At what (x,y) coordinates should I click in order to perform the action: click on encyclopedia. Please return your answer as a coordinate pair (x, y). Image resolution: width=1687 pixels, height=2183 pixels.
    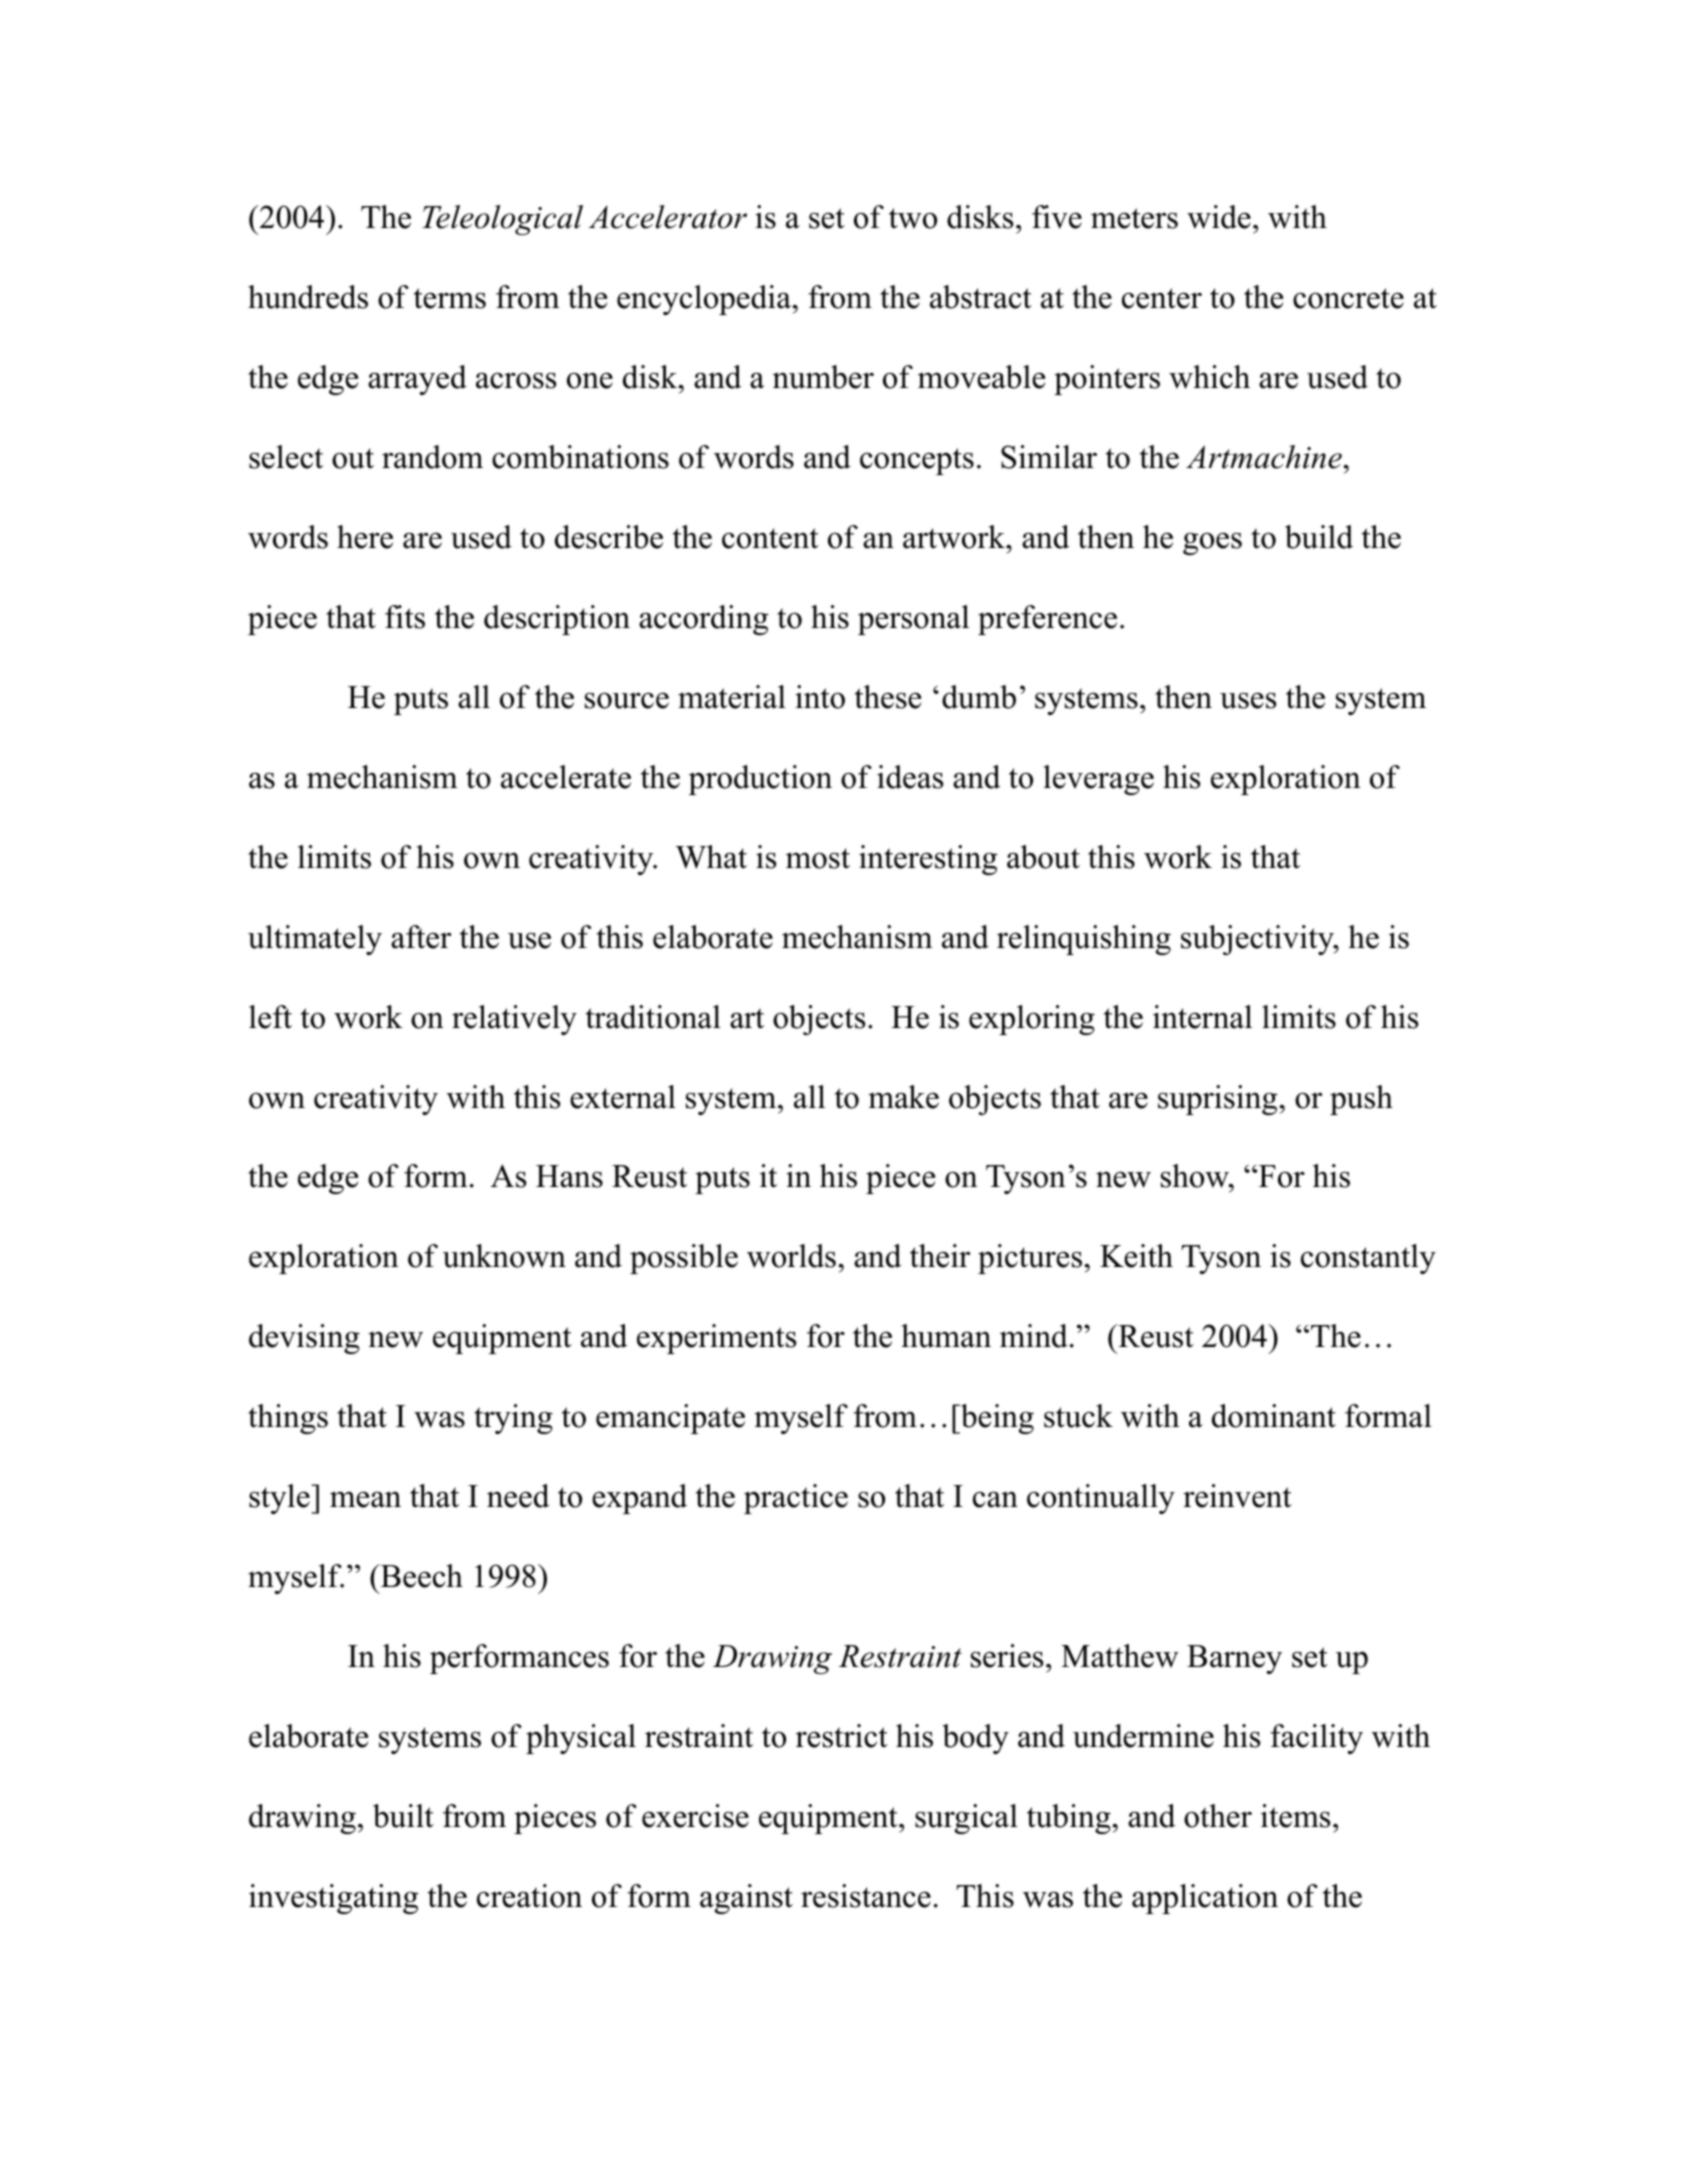
    Looking at the image, I should click on (704, 300).
